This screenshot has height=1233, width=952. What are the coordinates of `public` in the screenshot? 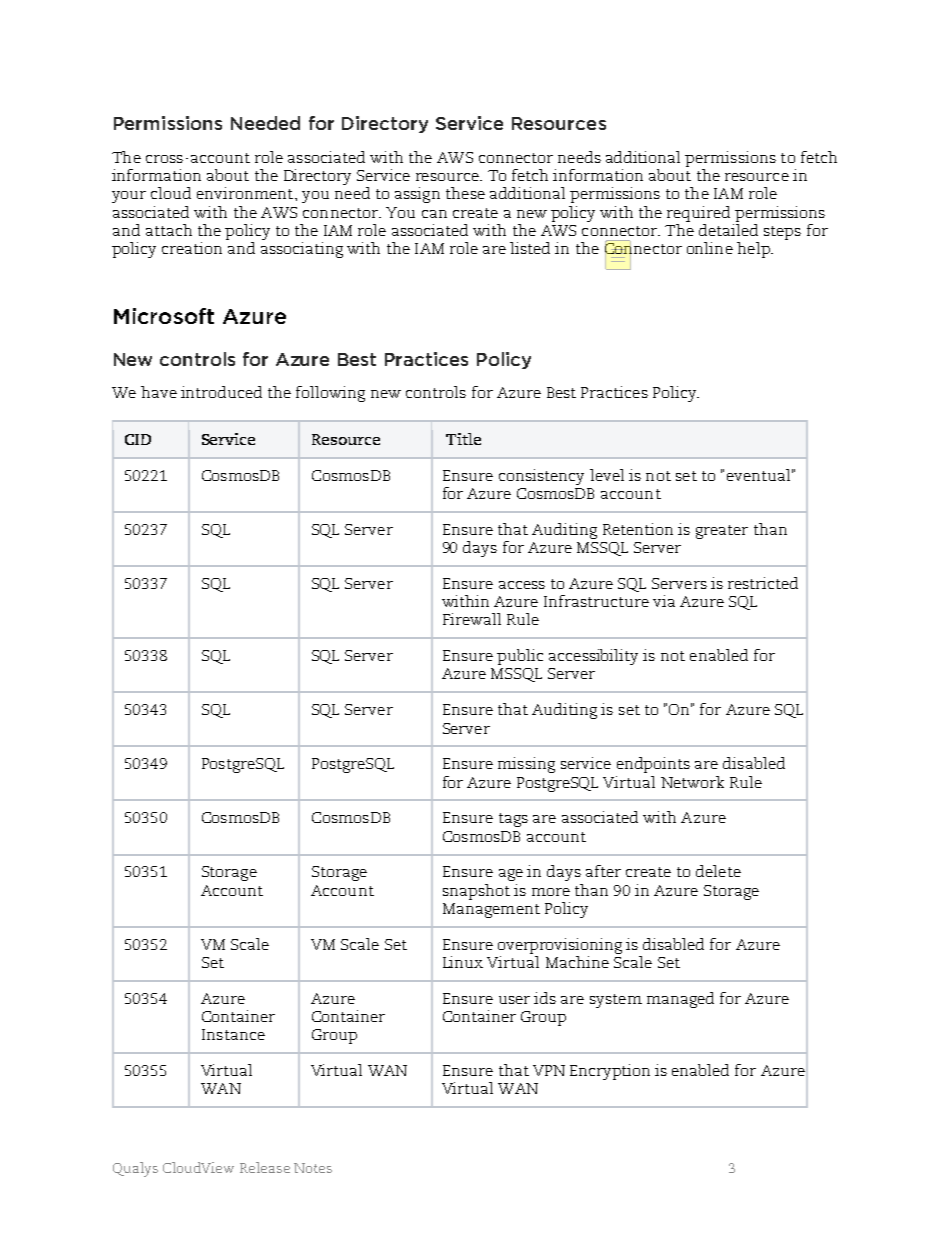 It's located at (520, 657).
